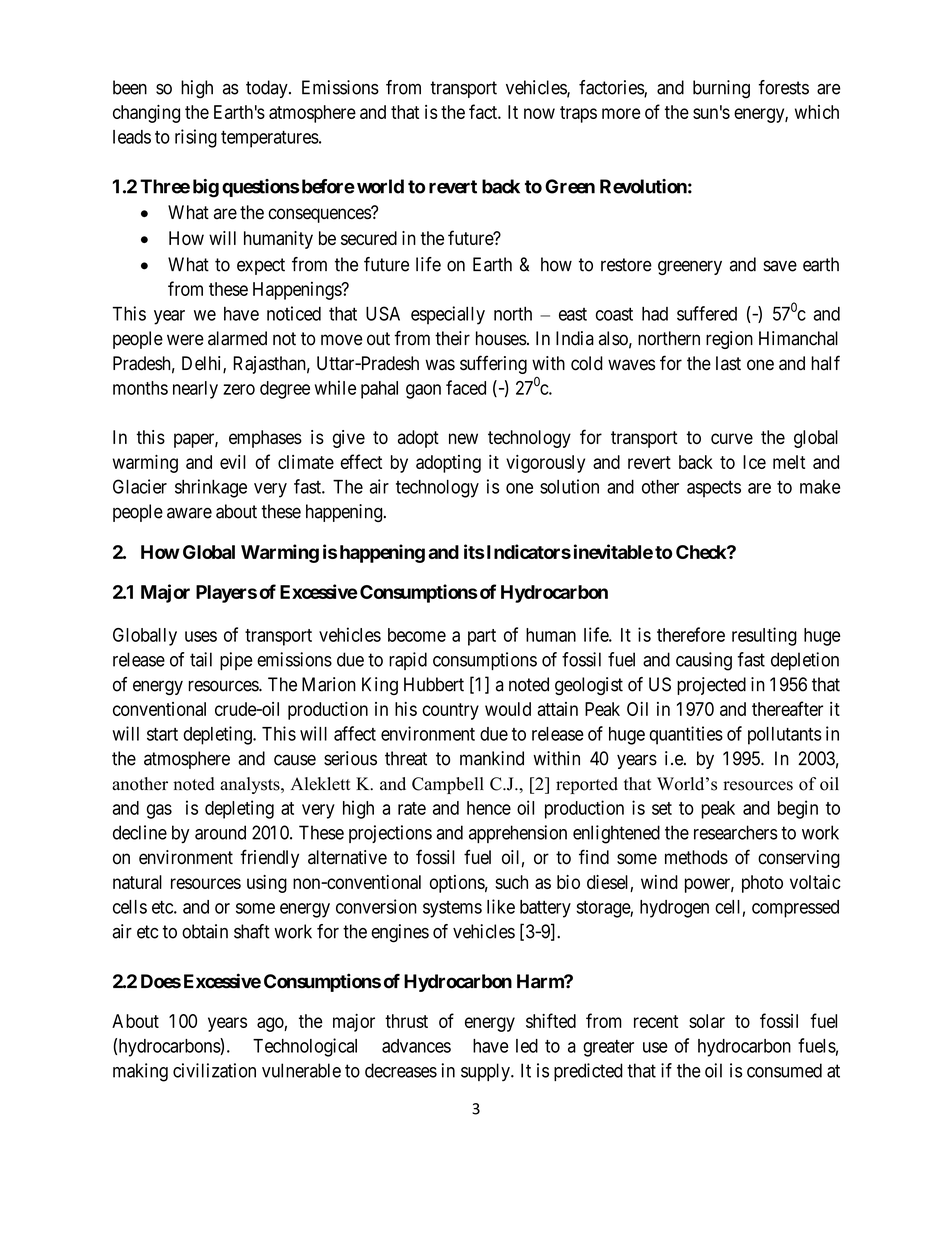 The image size is (952, 1233). I want to click on Check, so click(702, 552).
